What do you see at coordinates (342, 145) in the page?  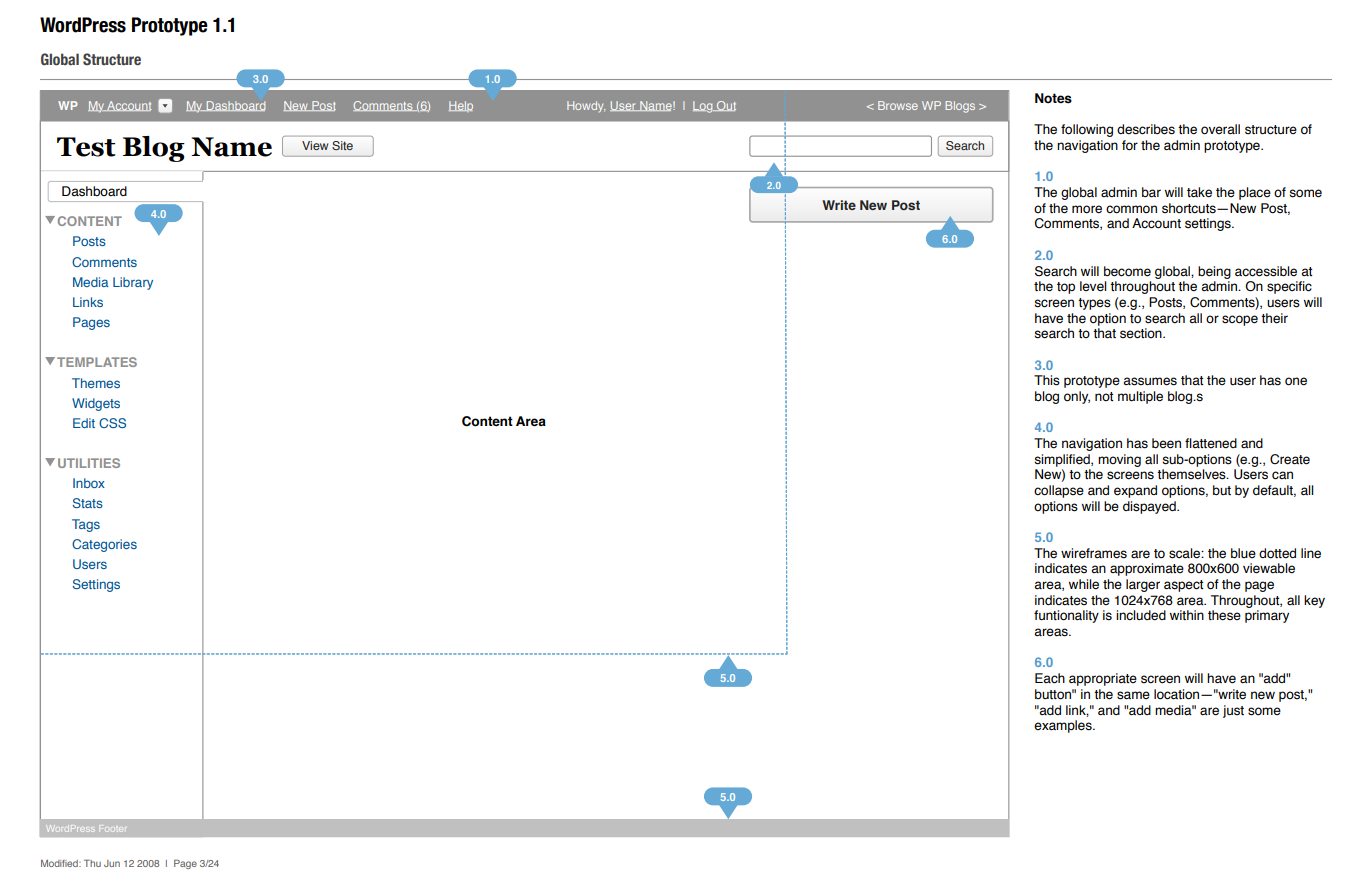 I see `Site` at bounding box center [342, 145].
